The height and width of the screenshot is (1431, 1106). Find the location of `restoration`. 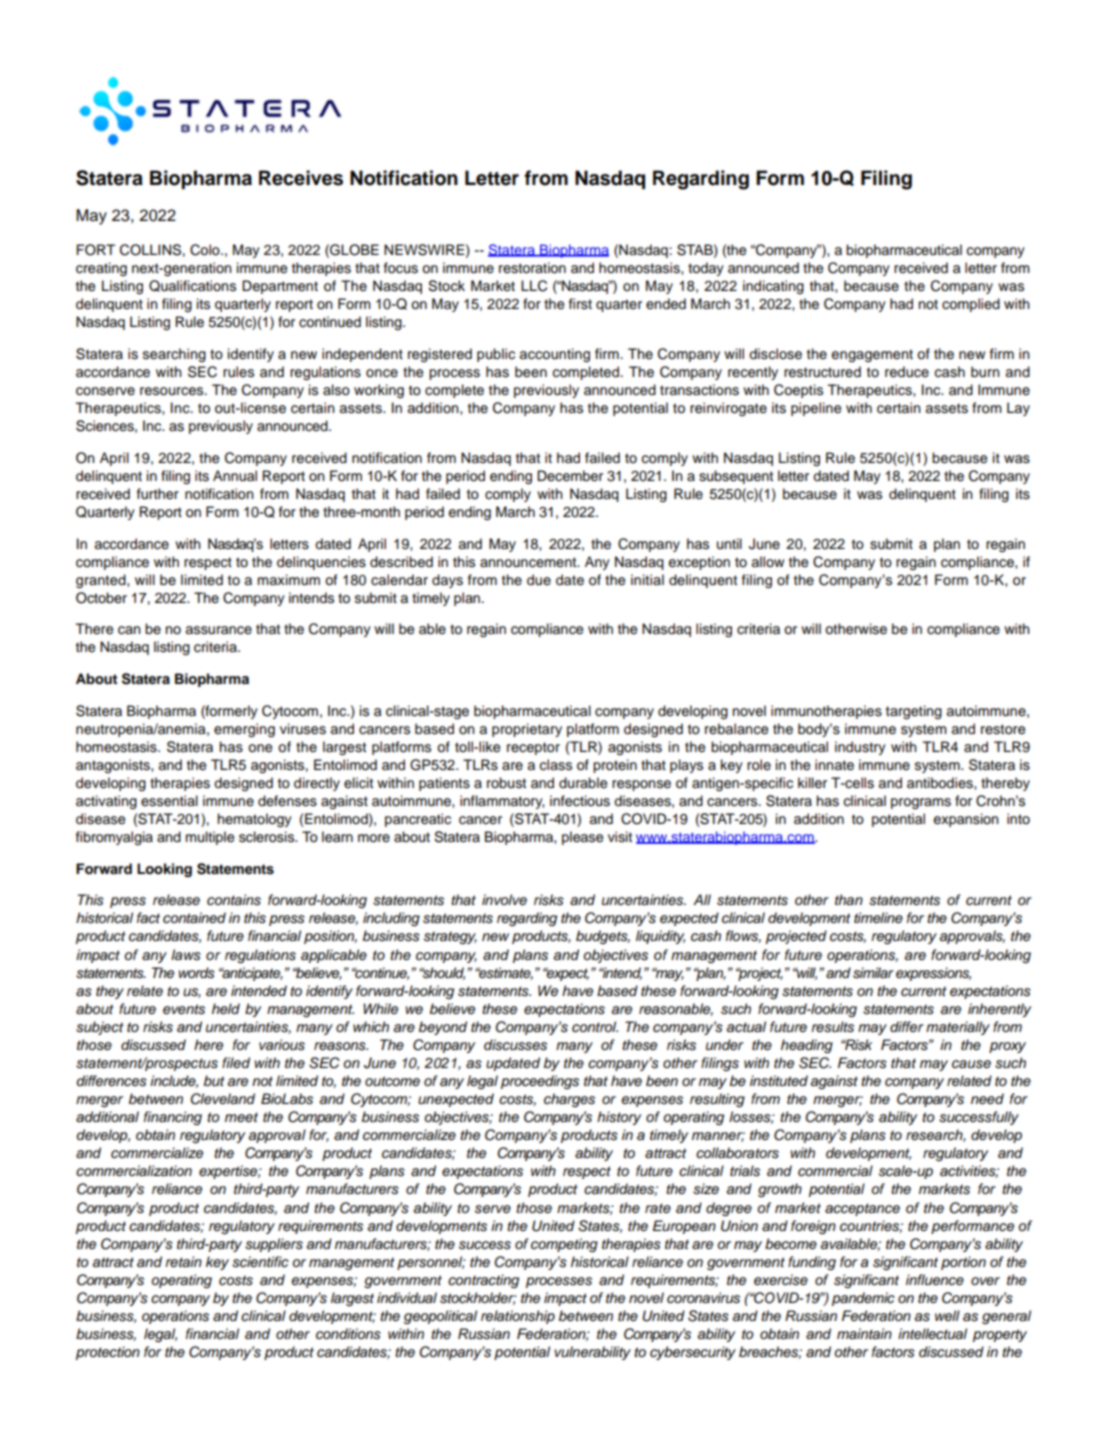

restoration is located at coordinates (532, 268).
